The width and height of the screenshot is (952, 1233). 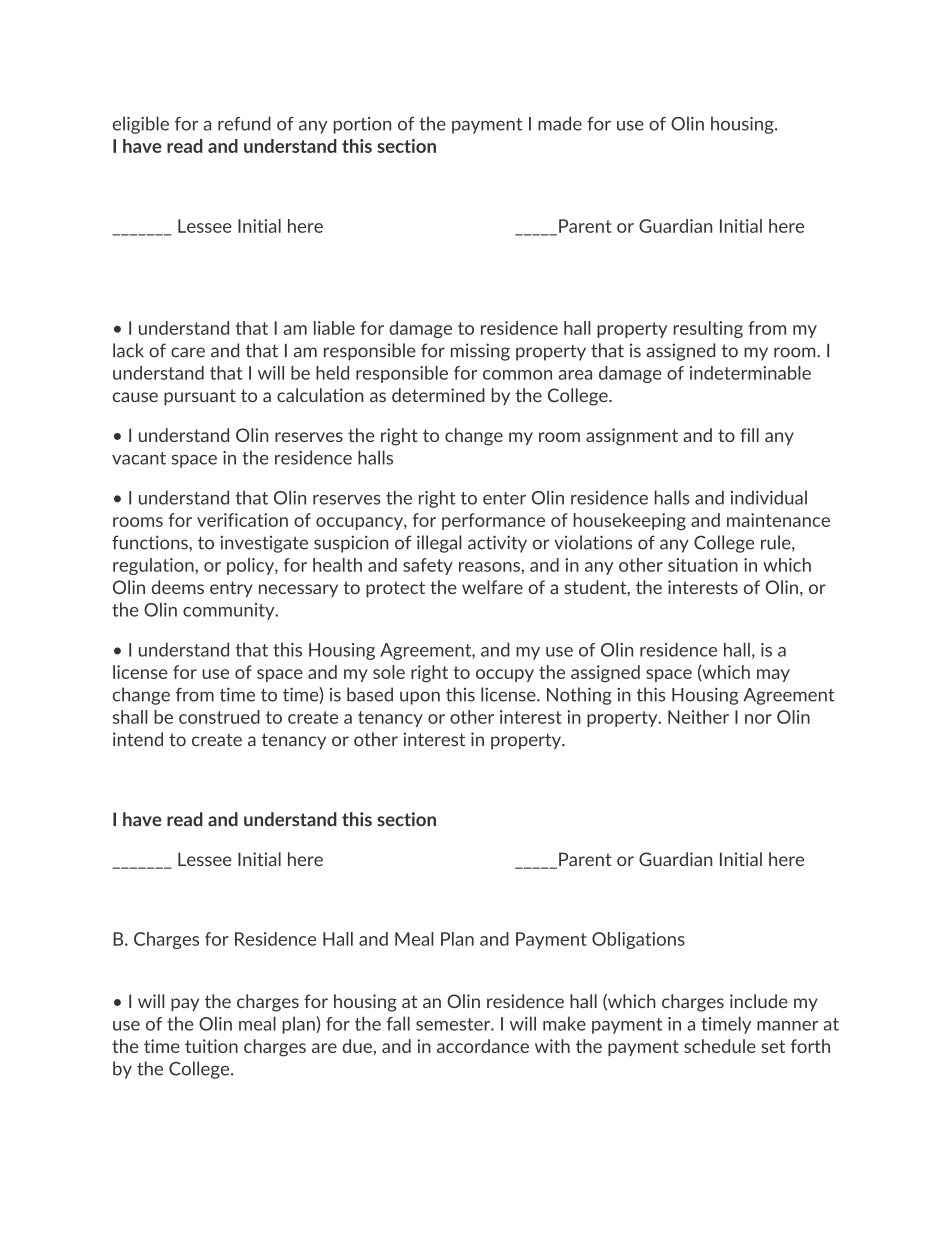 I want to click on made, so click(x=560, y=123).
